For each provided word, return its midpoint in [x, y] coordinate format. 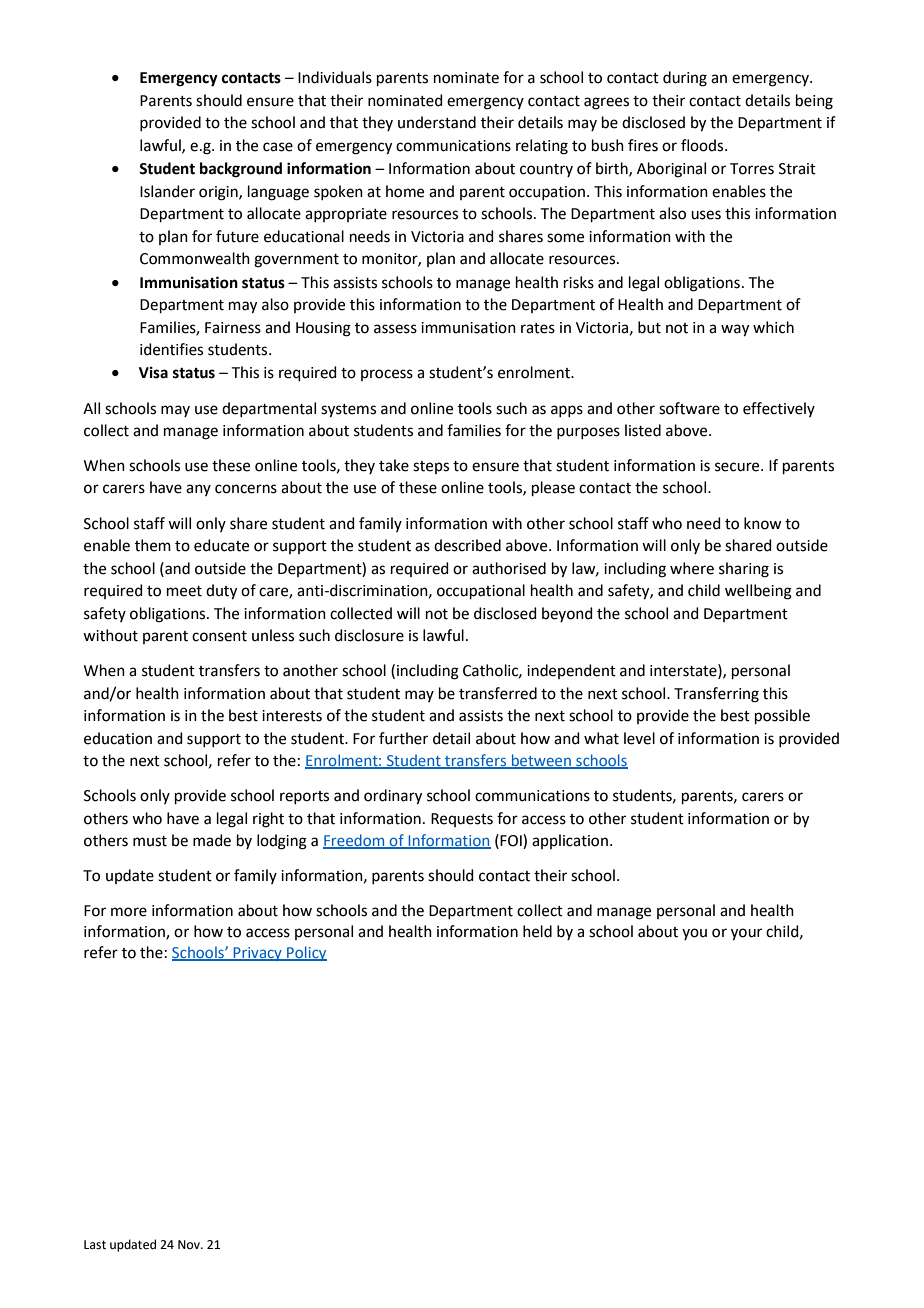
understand [437, 122]
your [746, 934]
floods [703, 145]
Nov [190, 1244]
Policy [306, 953]
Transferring [716, 695]
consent [219, 636]
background [241, 170]
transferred [498, 693]
